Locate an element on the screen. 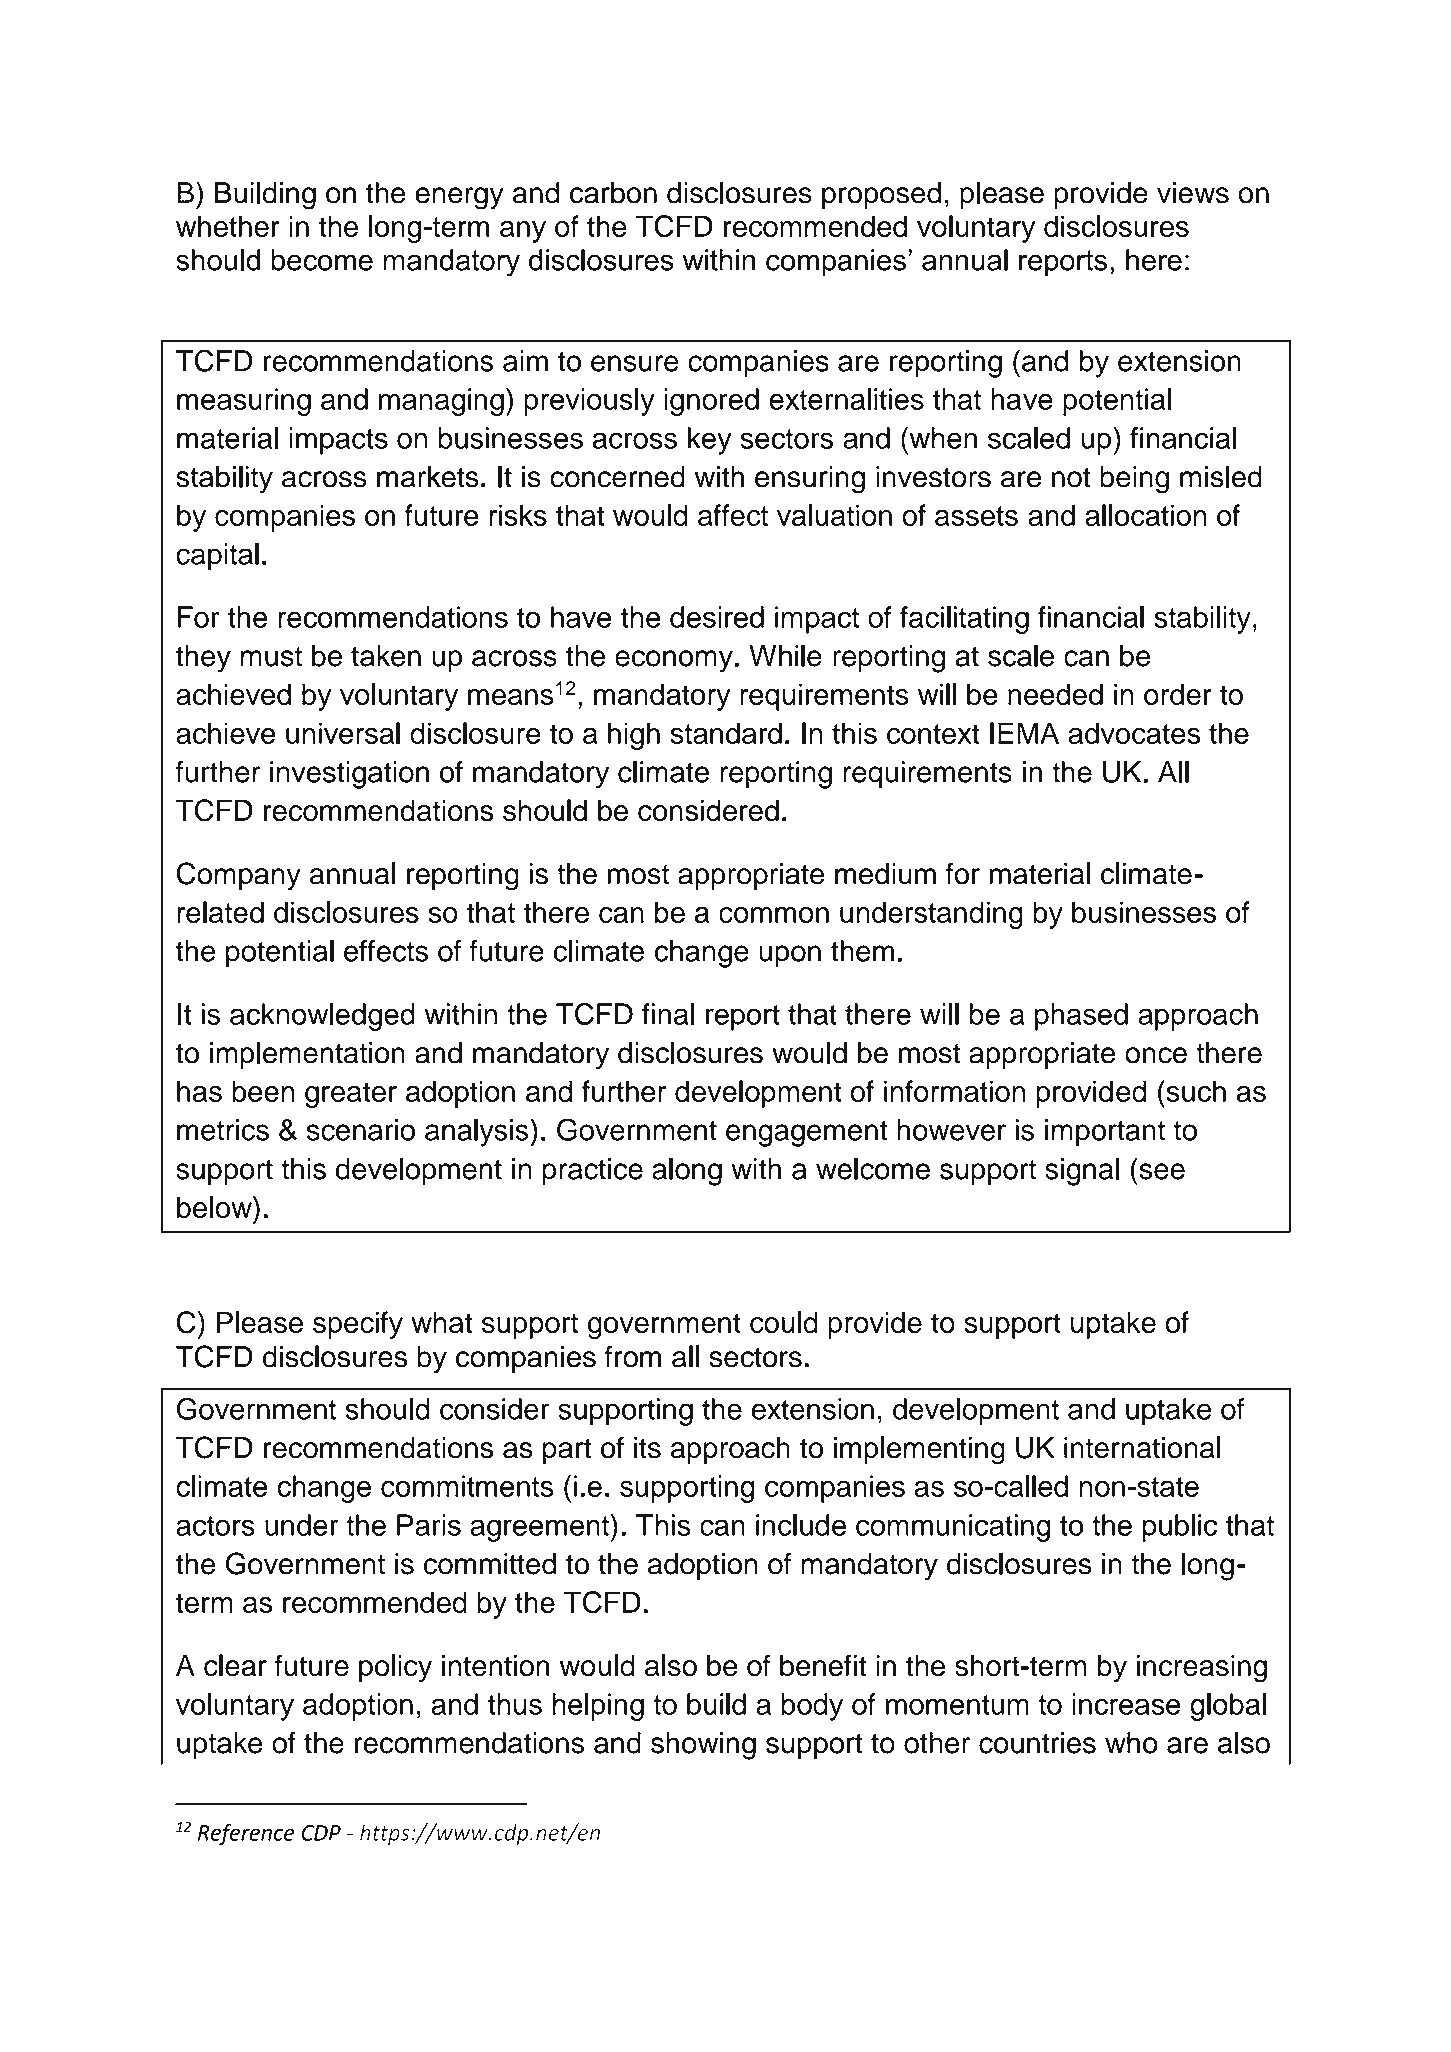  its is located at coordinates (647, 1448).
